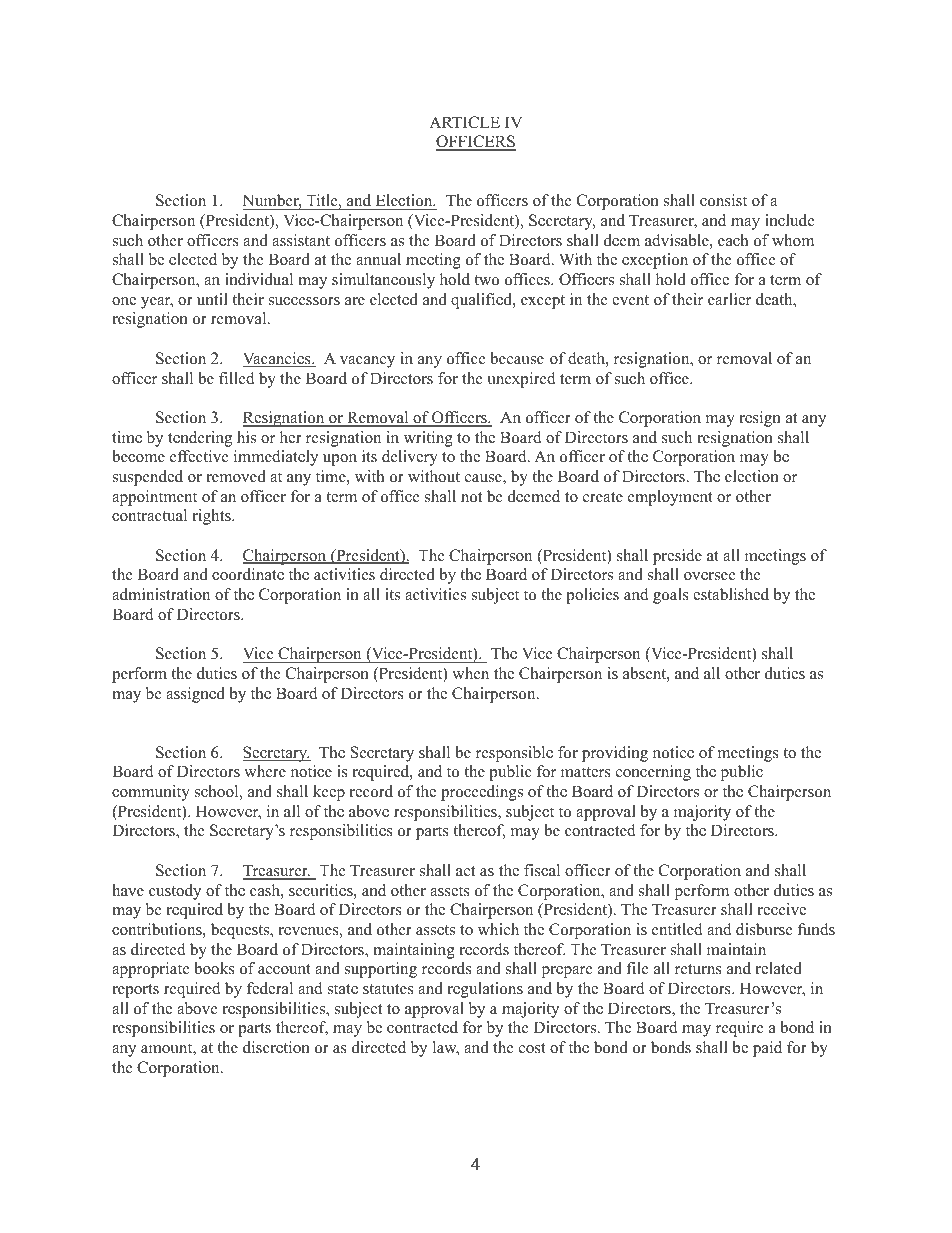 This image has width=952, height=1233. What do you see at coordinates (301, 240) in the image?
I see `assistant` at bounding box center [301, 240].
